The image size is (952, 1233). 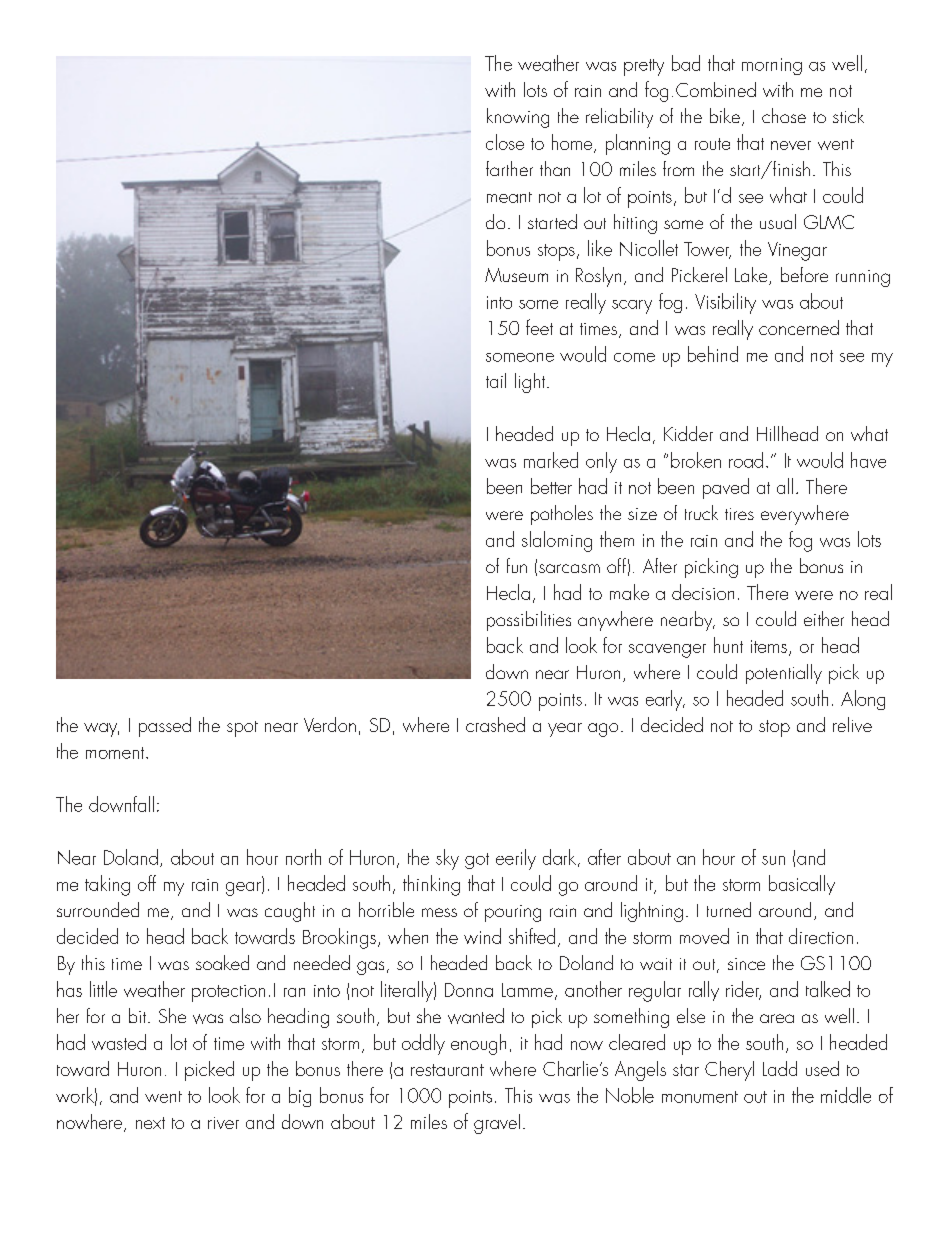 I want to click on knowing, so click(x=518, y=118).
